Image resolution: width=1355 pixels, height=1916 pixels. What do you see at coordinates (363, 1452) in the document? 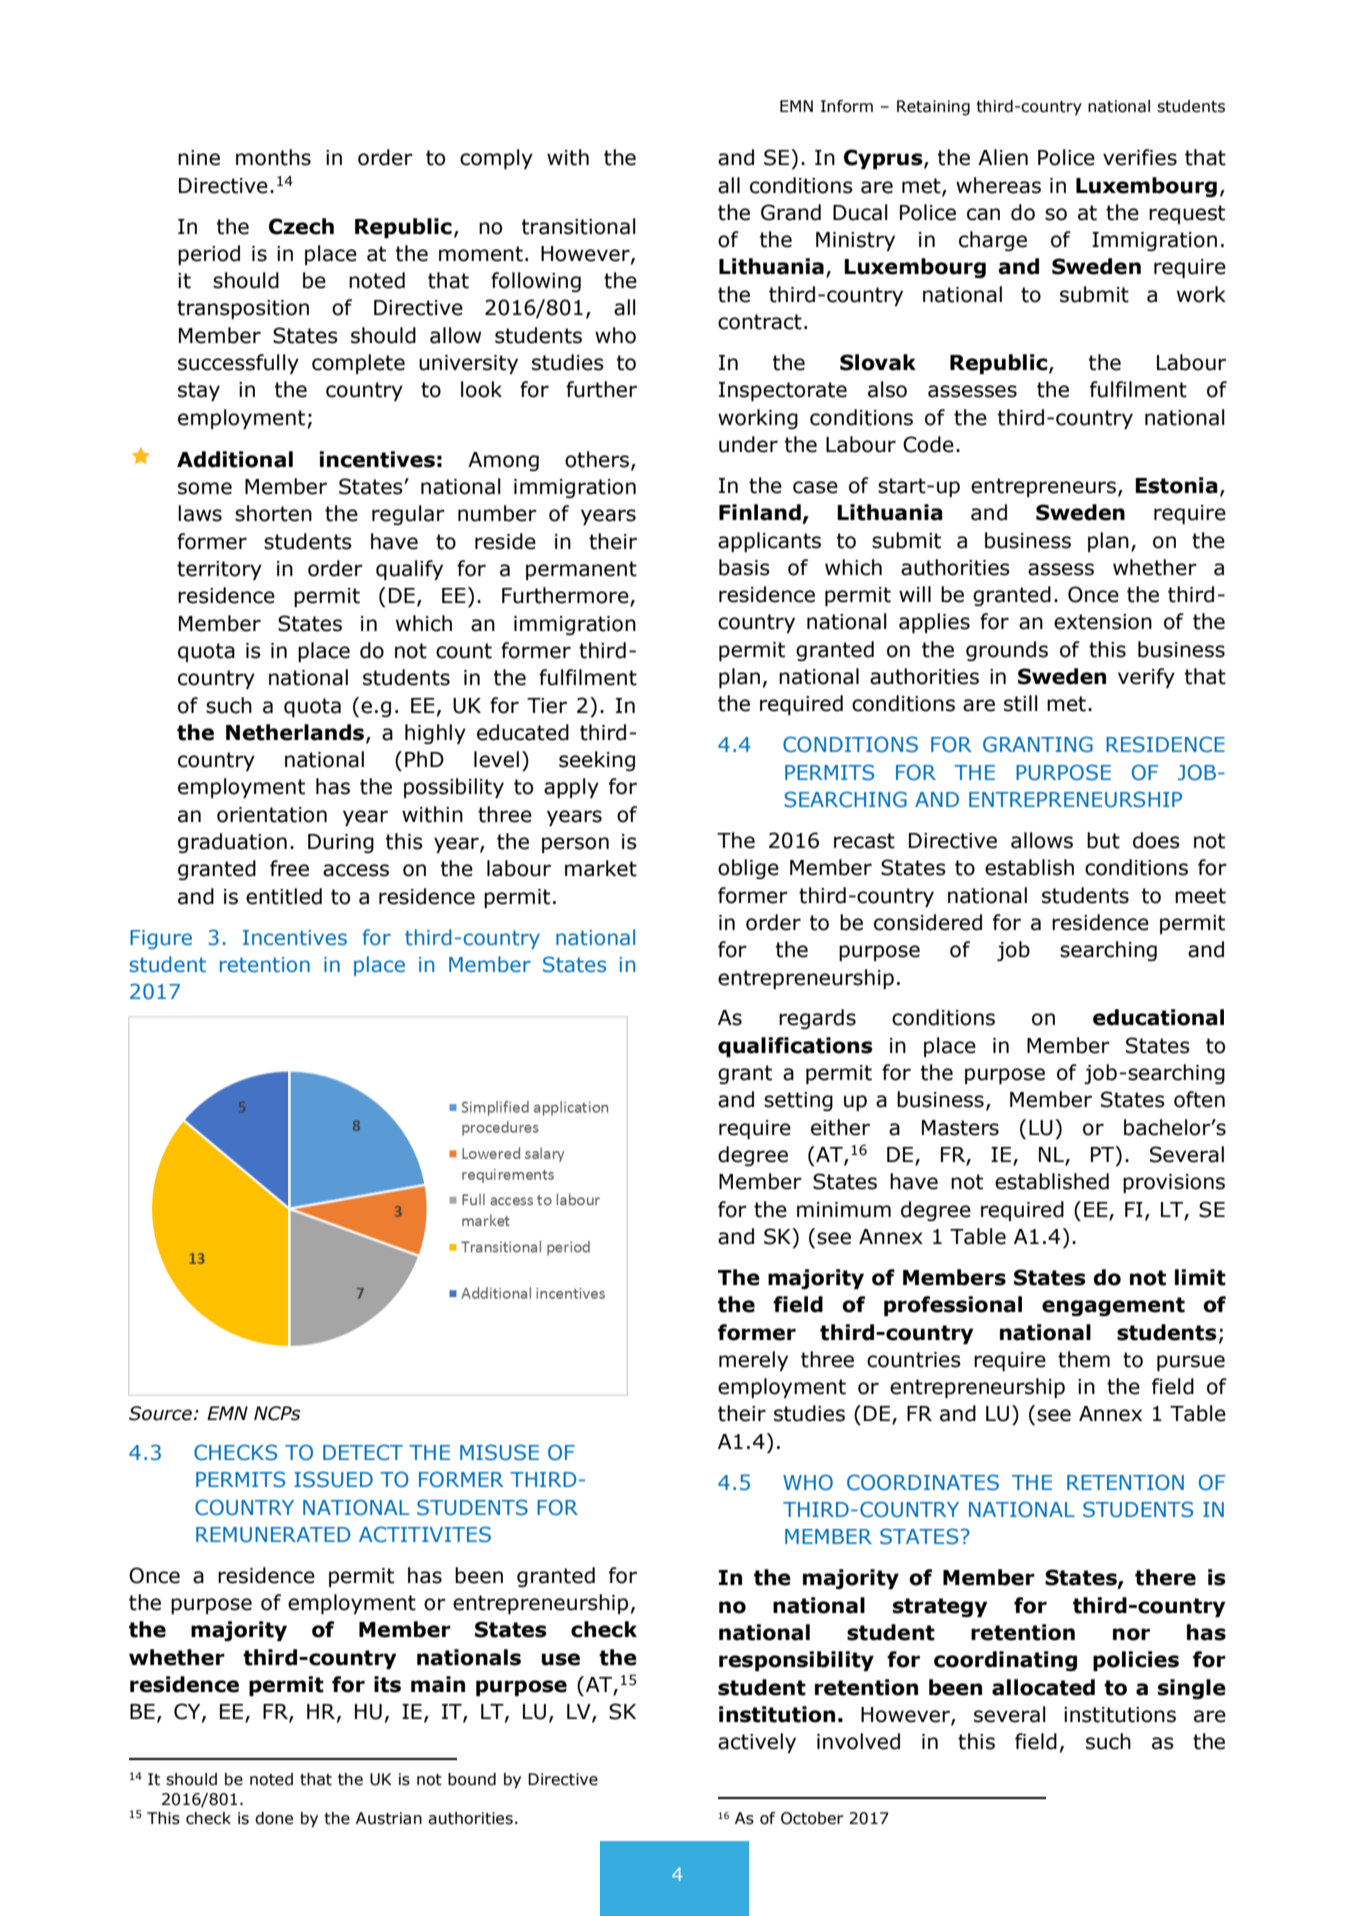
I see `DETECT` at bounding box center [363, 1452].
